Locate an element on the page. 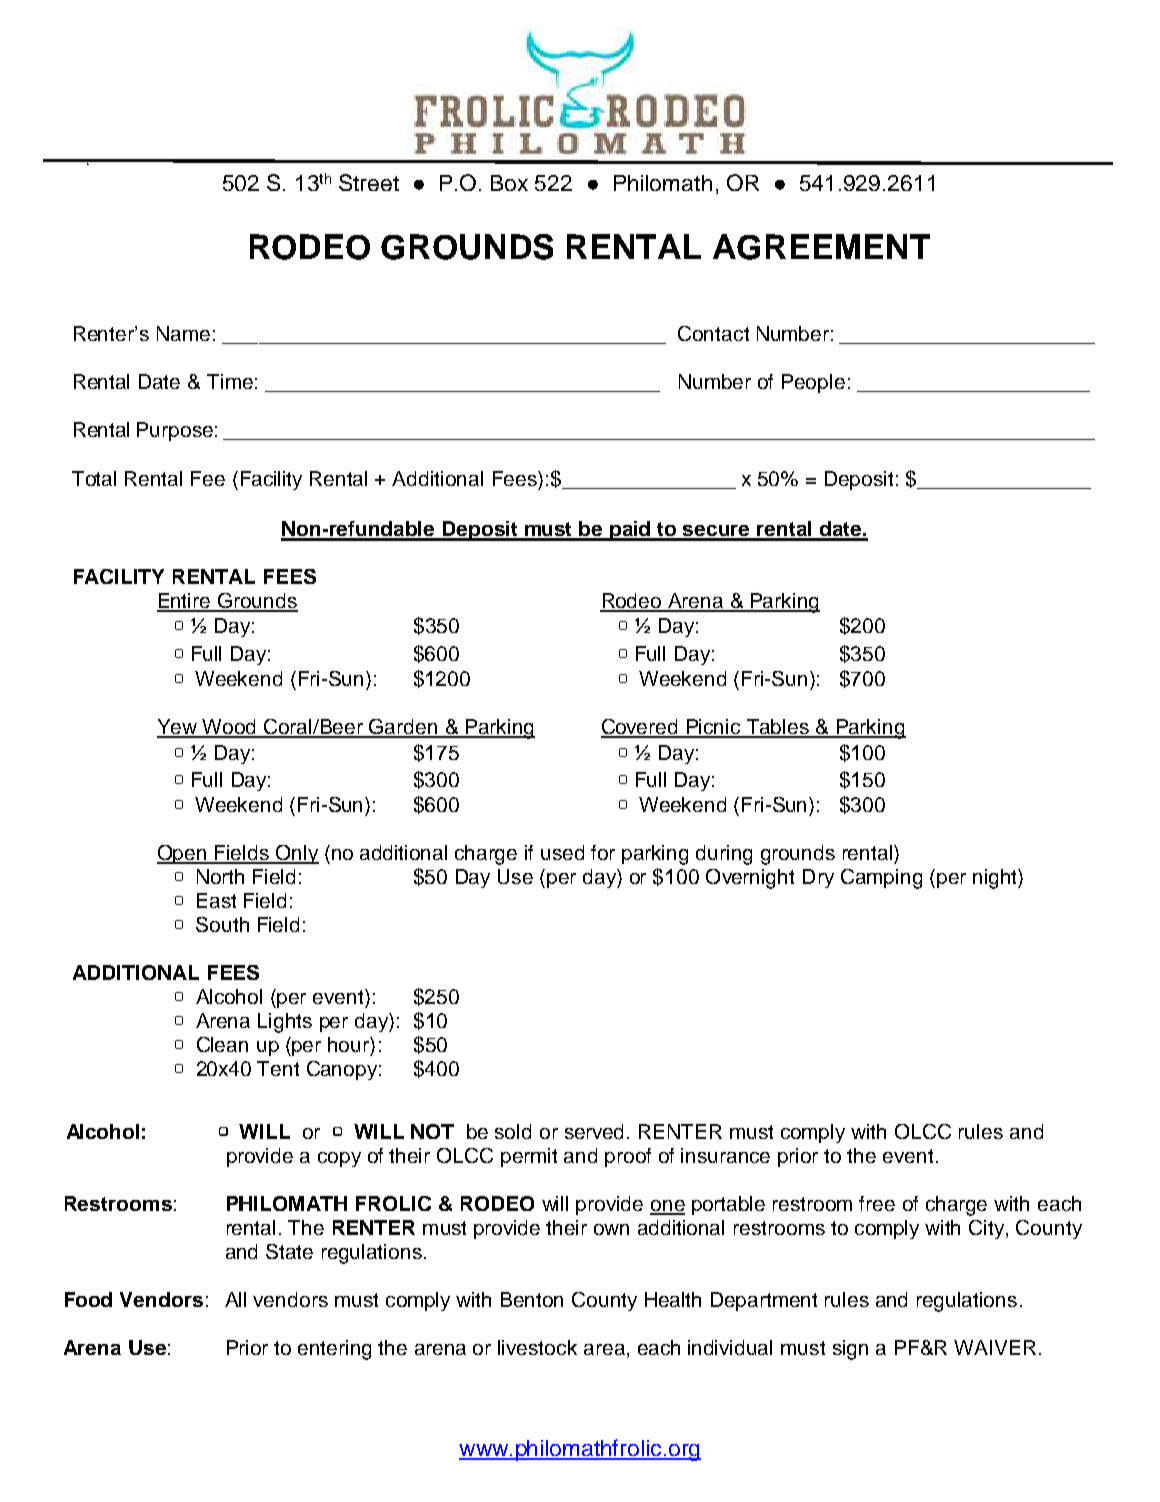  AGREEMENT is located at coordinates (821, 247).
